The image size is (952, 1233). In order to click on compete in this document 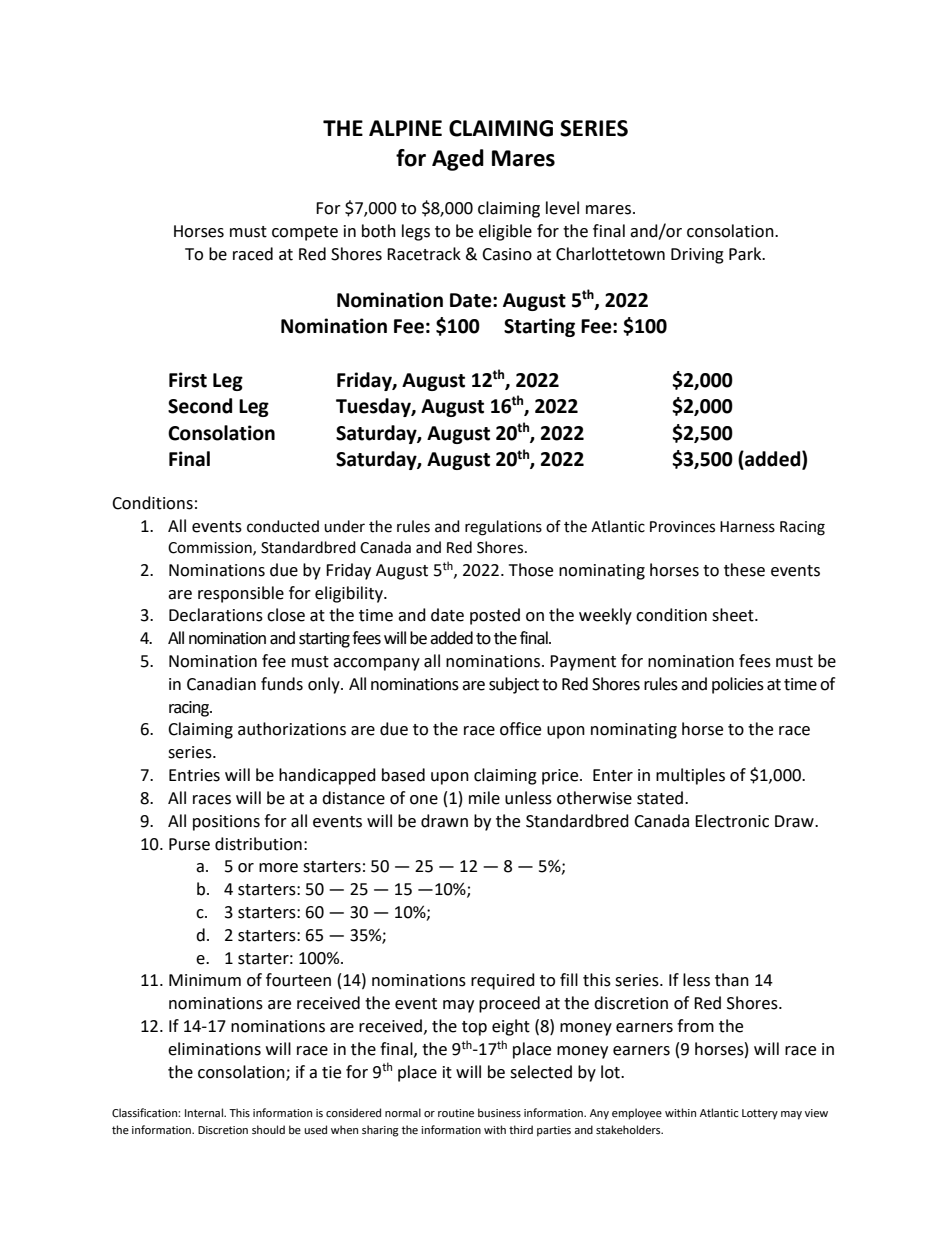, I will do `click(305, 233)`.
